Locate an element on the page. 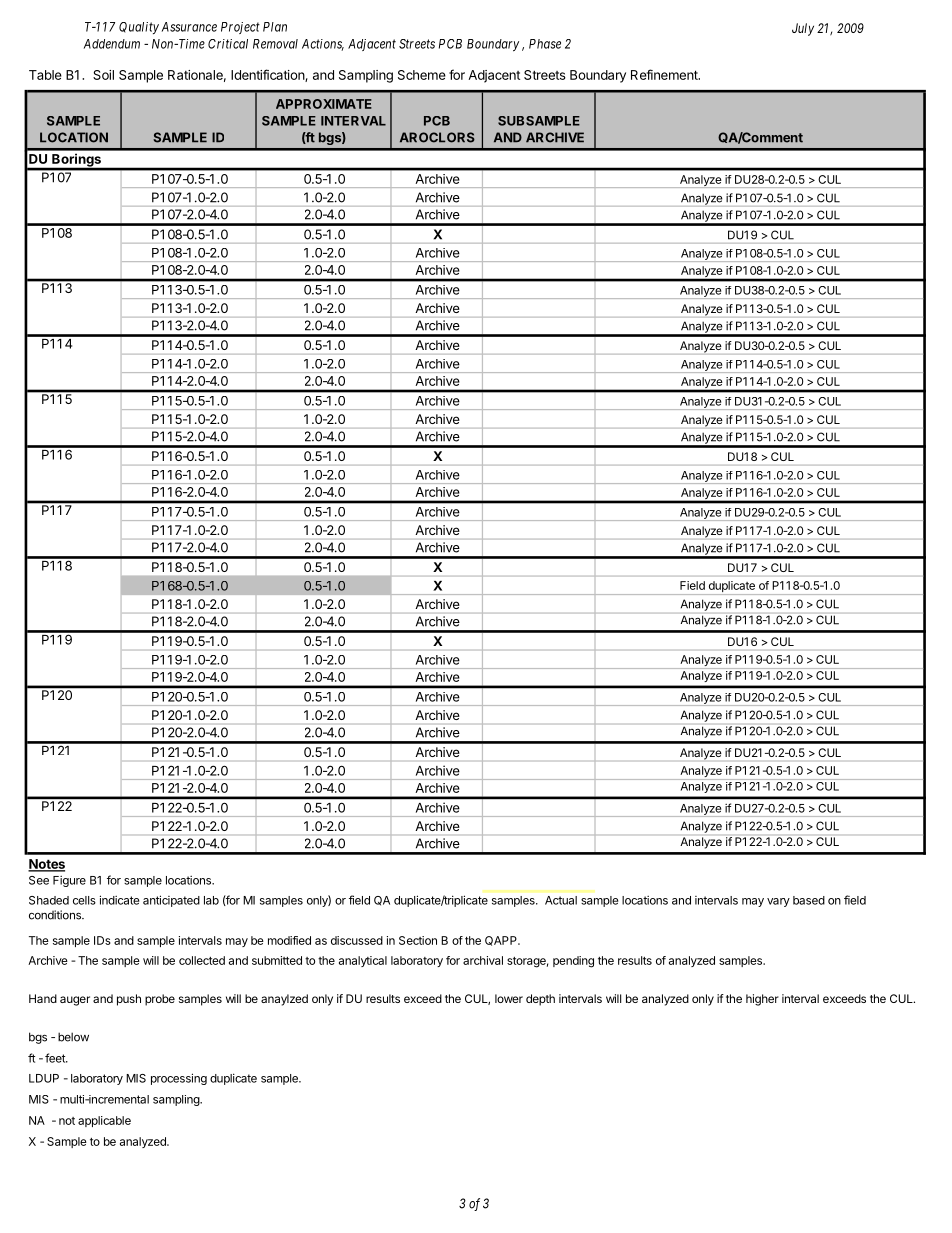 Image resolution: width=952 pixels, height=1233 pixels. lower is located at coordinates (509, 998).
